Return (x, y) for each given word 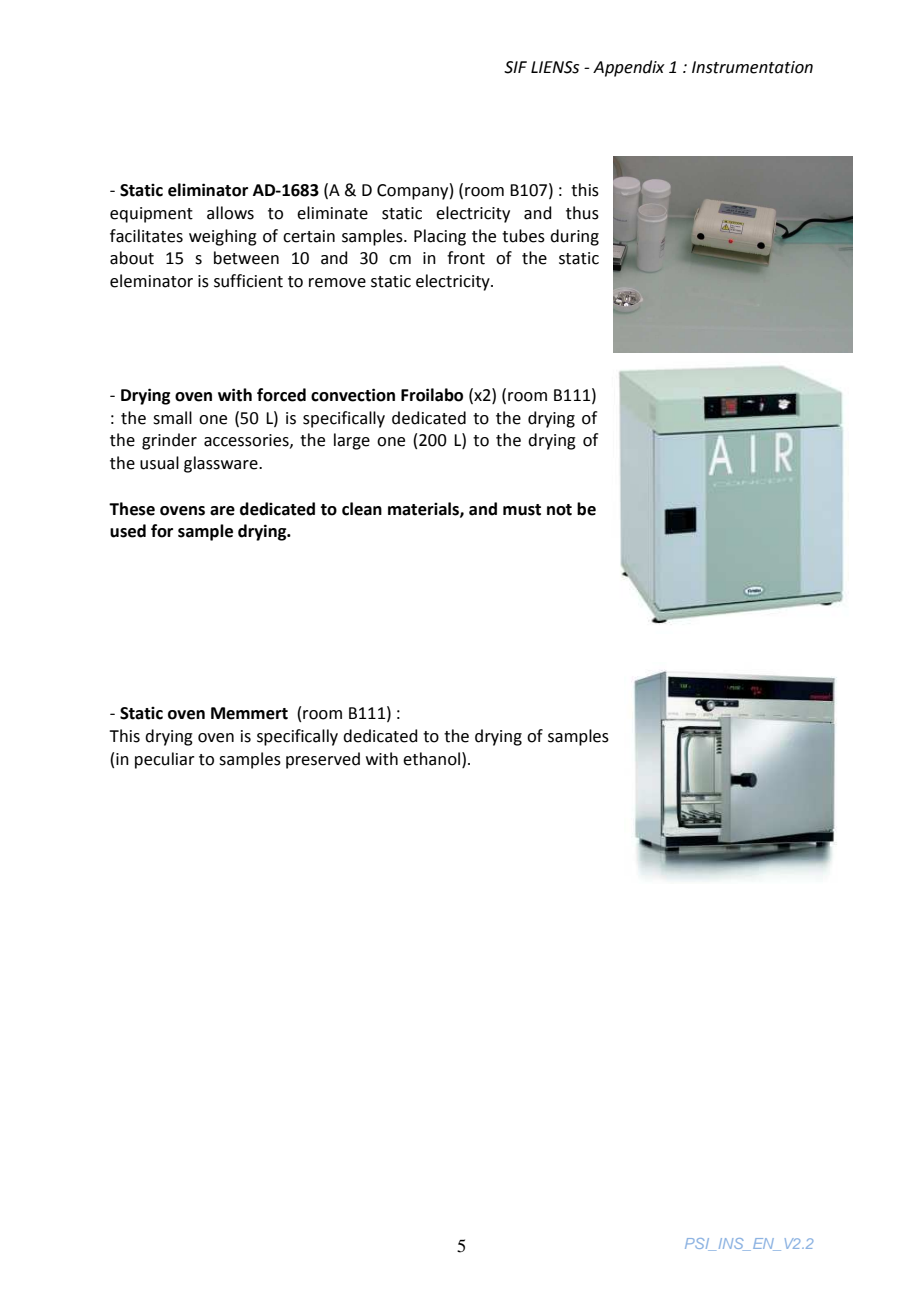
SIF (515, 67)
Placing (440, 237)
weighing (223, 237)
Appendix (629, 68)
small (172, 418)
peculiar (165, 760)
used (128, 531)
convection (353, 395)
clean (362, 509)
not (559, 510)
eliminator (208, 190)
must (522, 510)
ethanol (431, 759)
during (574, 237)
